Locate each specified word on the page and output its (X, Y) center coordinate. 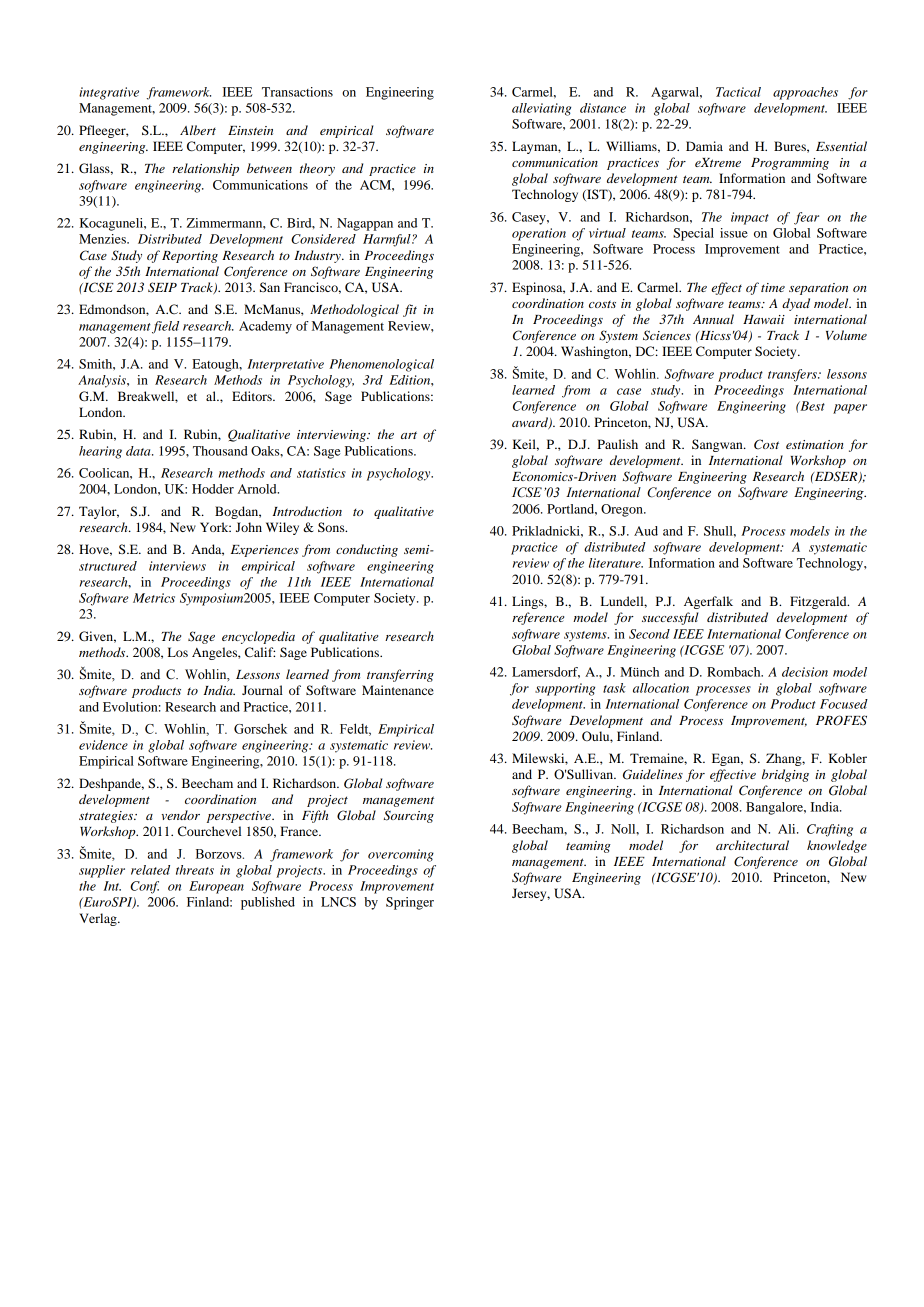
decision (805, 672)
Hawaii (764, 319)
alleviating (541, 109)
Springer (410, 903)
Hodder (213, 489)
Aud (646, 531)
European (216, 887)
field (165, 327)
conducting (367, 550)
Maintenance (398, 690)
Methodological (354, 310)
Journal (262, 690)
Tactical (738, 92)
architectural (752, 845)
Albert (198, 130)
